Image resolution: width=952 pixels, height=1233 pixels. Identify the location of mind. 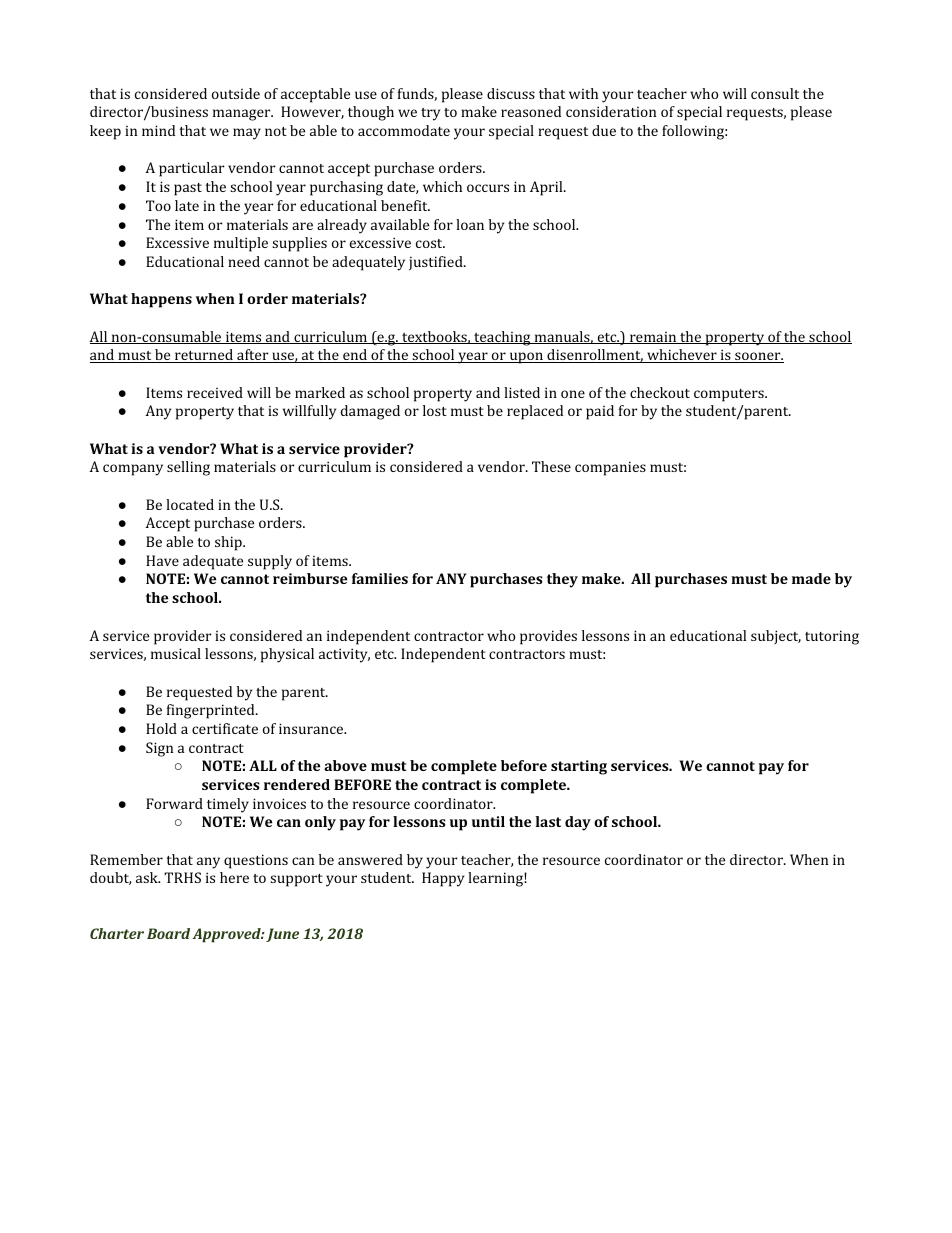
(158, 130).
